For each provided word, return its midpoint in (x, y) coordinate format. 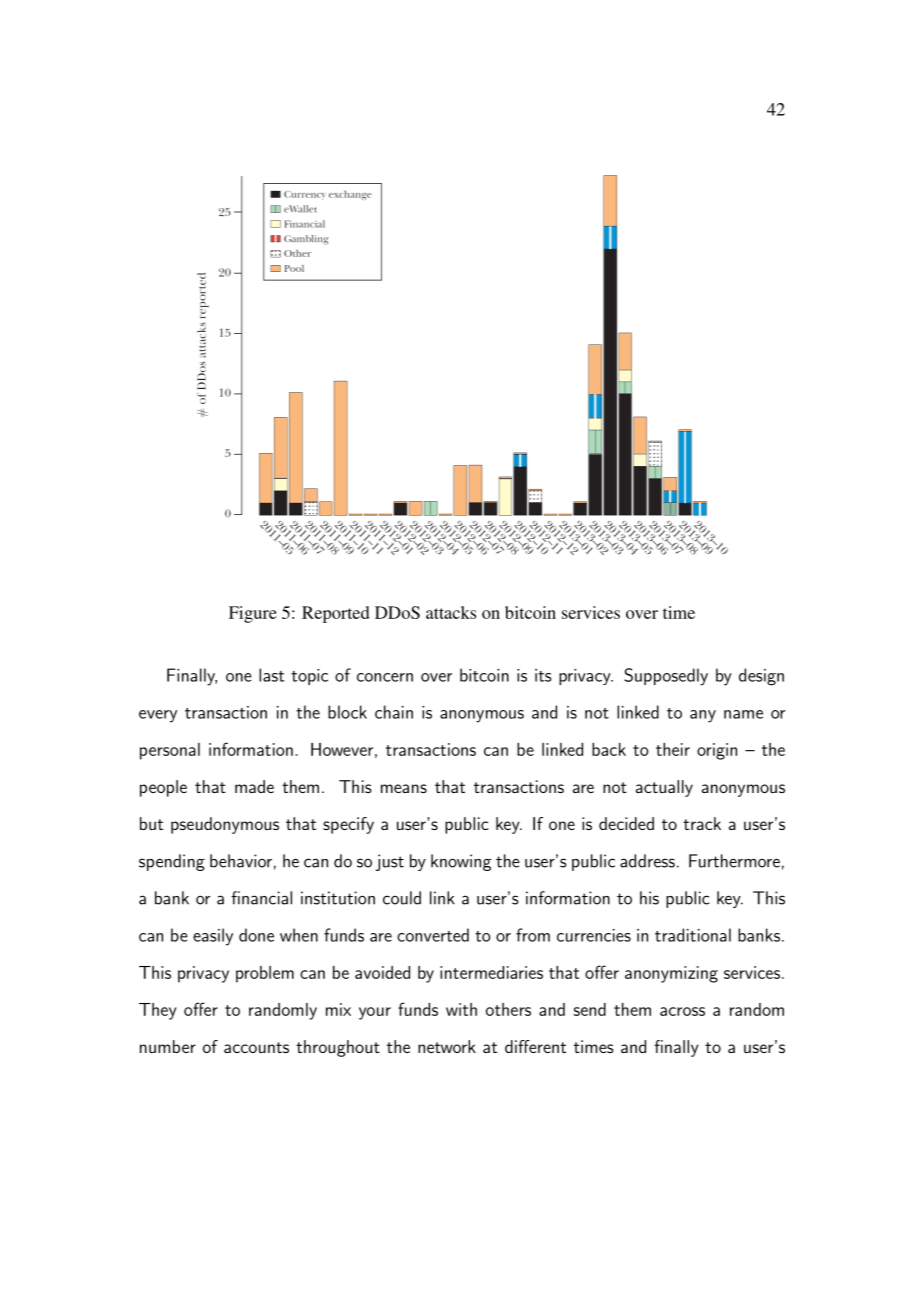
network (447, 1046)
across (682, 1011)
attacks (451, 612)
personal (170, 751)
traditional (693, 935)
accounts (256, 1047)
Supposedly (666, 677)
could (402, 898)
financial (261, 898)
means (404, 788)
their (673, 749)
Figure (253, 614)
